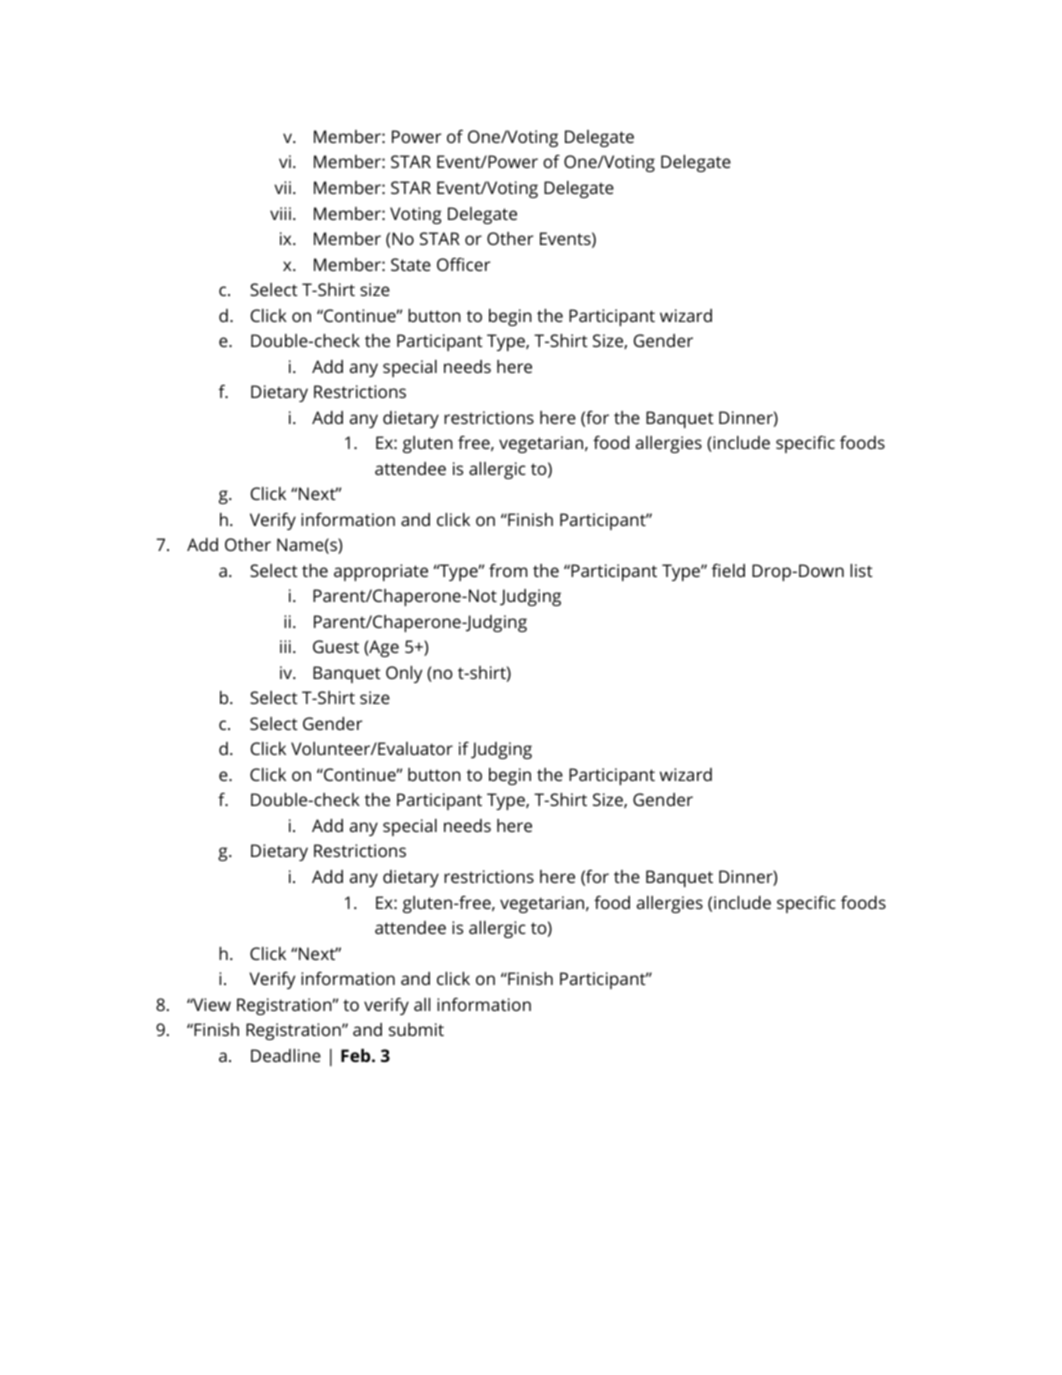  I want to click on submit, so click(416, 1029).
